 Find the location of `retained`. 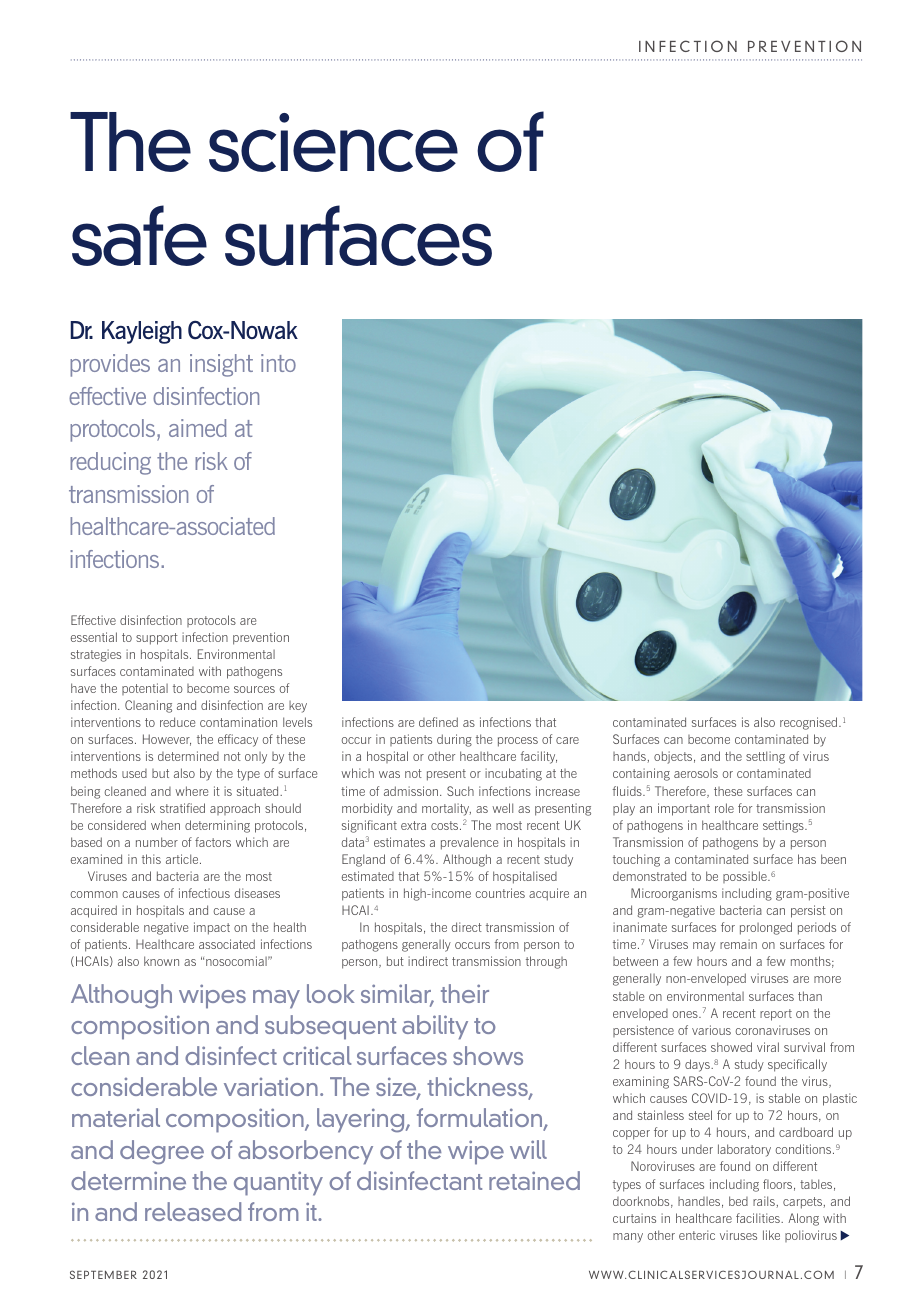

retained is located at coordinates (534, 1180).
